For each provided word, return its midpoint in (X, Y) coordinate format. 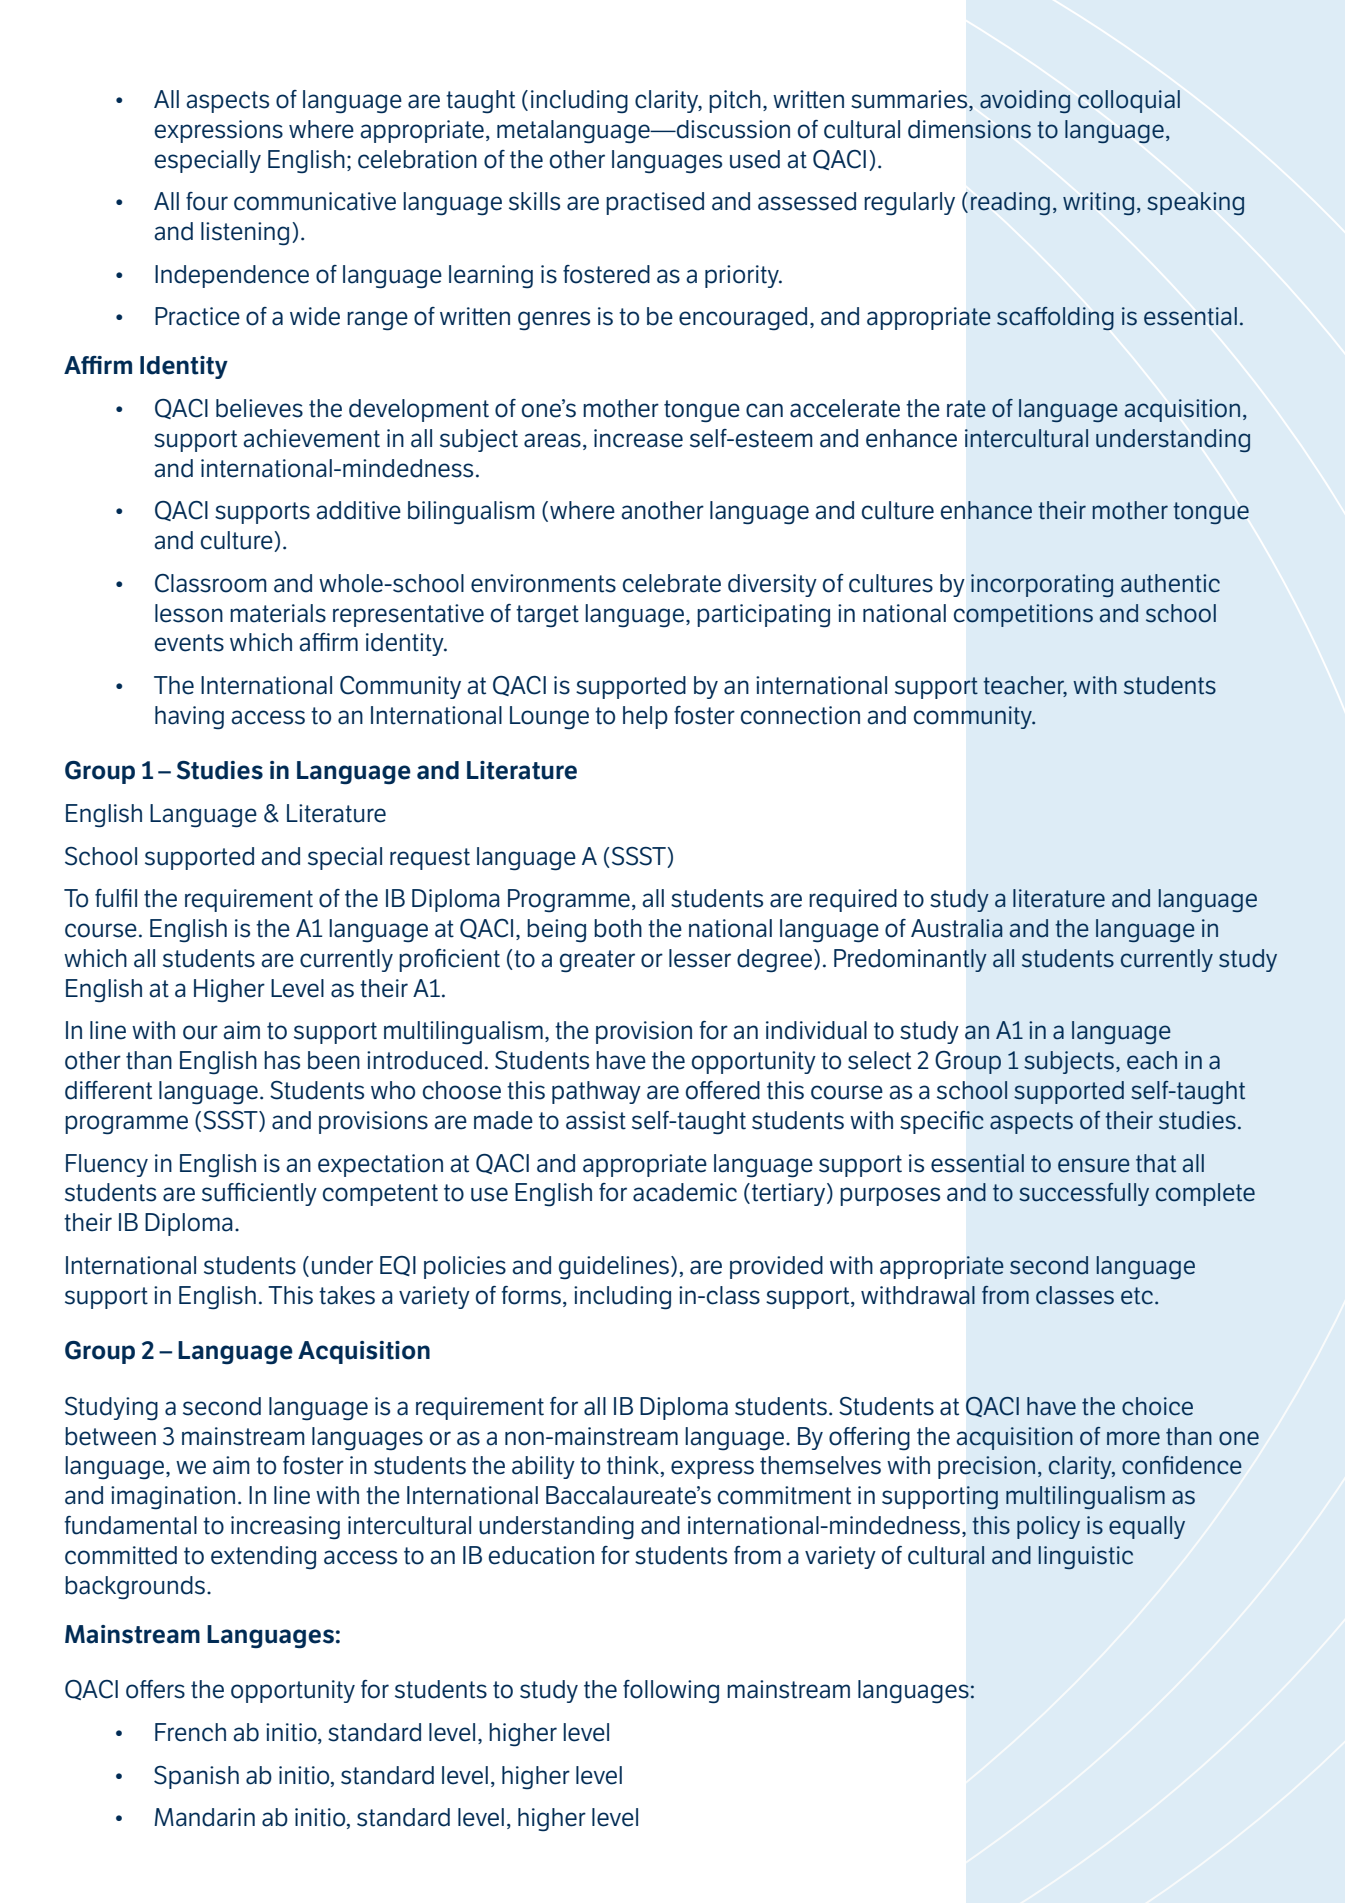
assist (596, 1120)
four (207, 201)
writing (1098, 203)
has (282, 1060)
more (1133, 1438)
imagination (173, 1497)
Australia (957, 928)
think (634, 1466)
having (189, 718)
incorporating (1042, 585)
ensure (1094, 1165)
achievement (311, 438)
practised (655, 203)
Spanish (196, 1777)
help (645, 717)
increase (638, 438)
